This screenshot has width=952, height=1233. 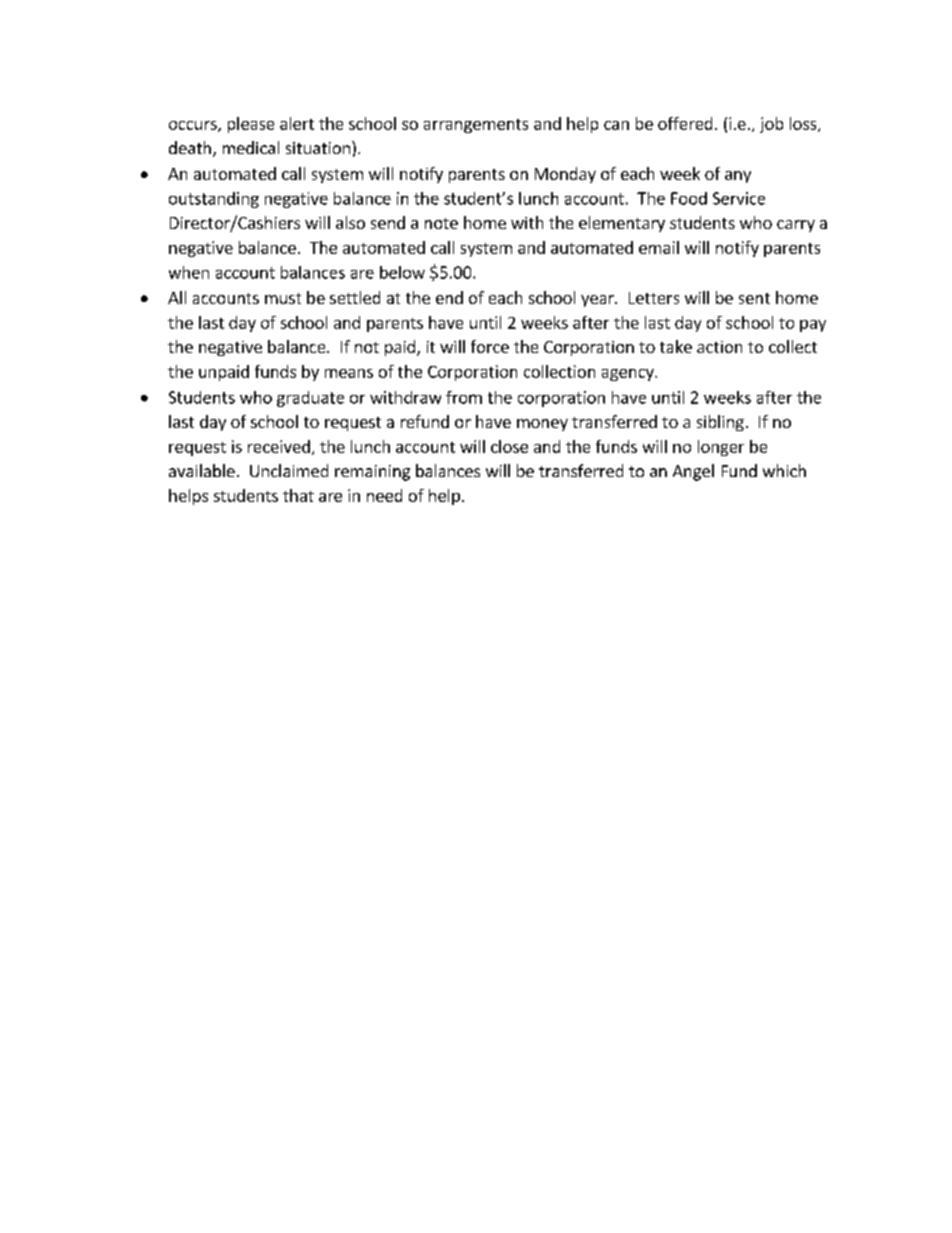 What do you see at coordinates (251, 125) in the screenshot?
I see `please` at bounding box center [251, 125].
